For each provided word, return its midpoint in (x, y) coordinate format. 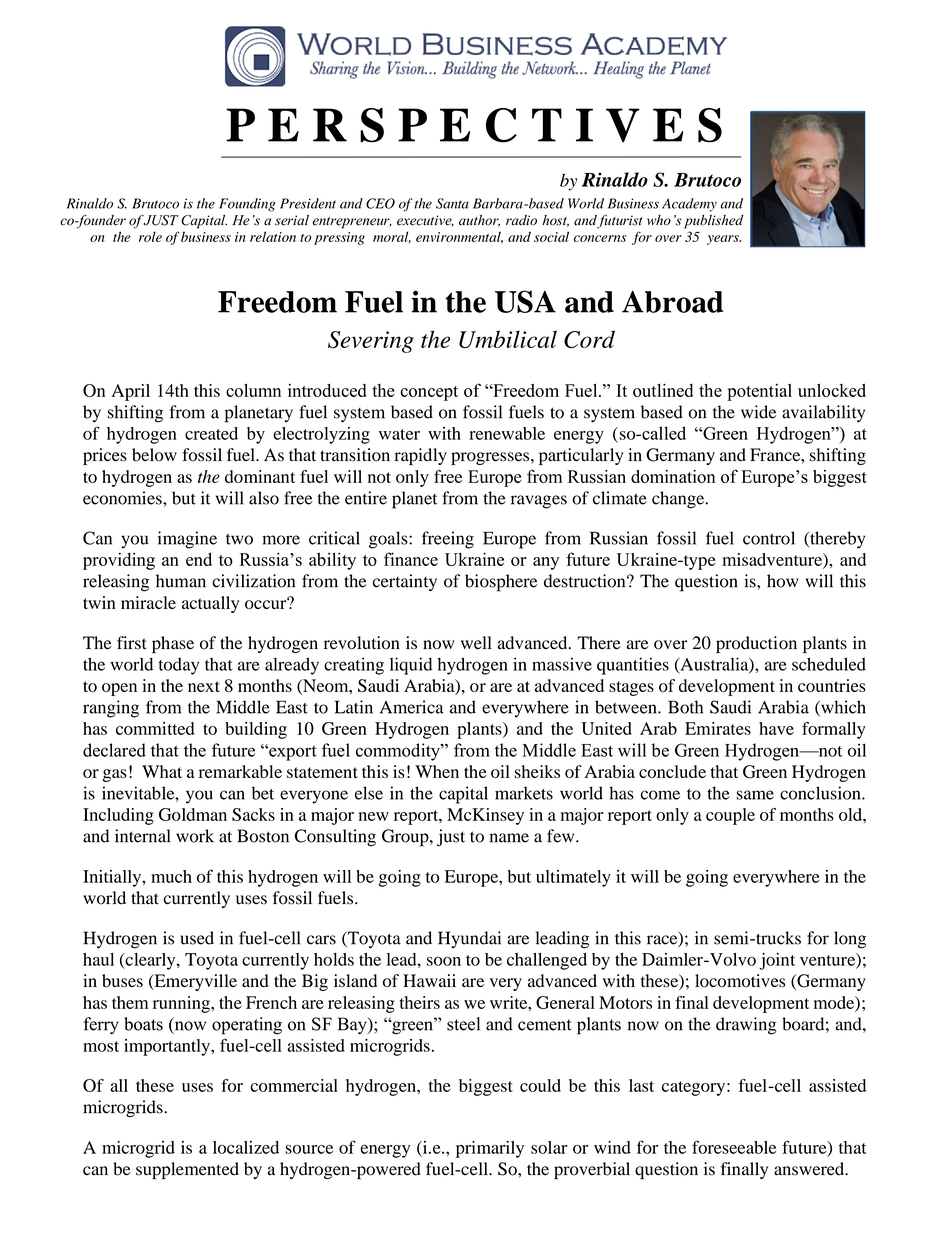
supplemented (187, 1170)
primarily (490, 1149)
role (150, 236)
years (724, 240)
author (479, 221)
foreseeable (734, 1147)
